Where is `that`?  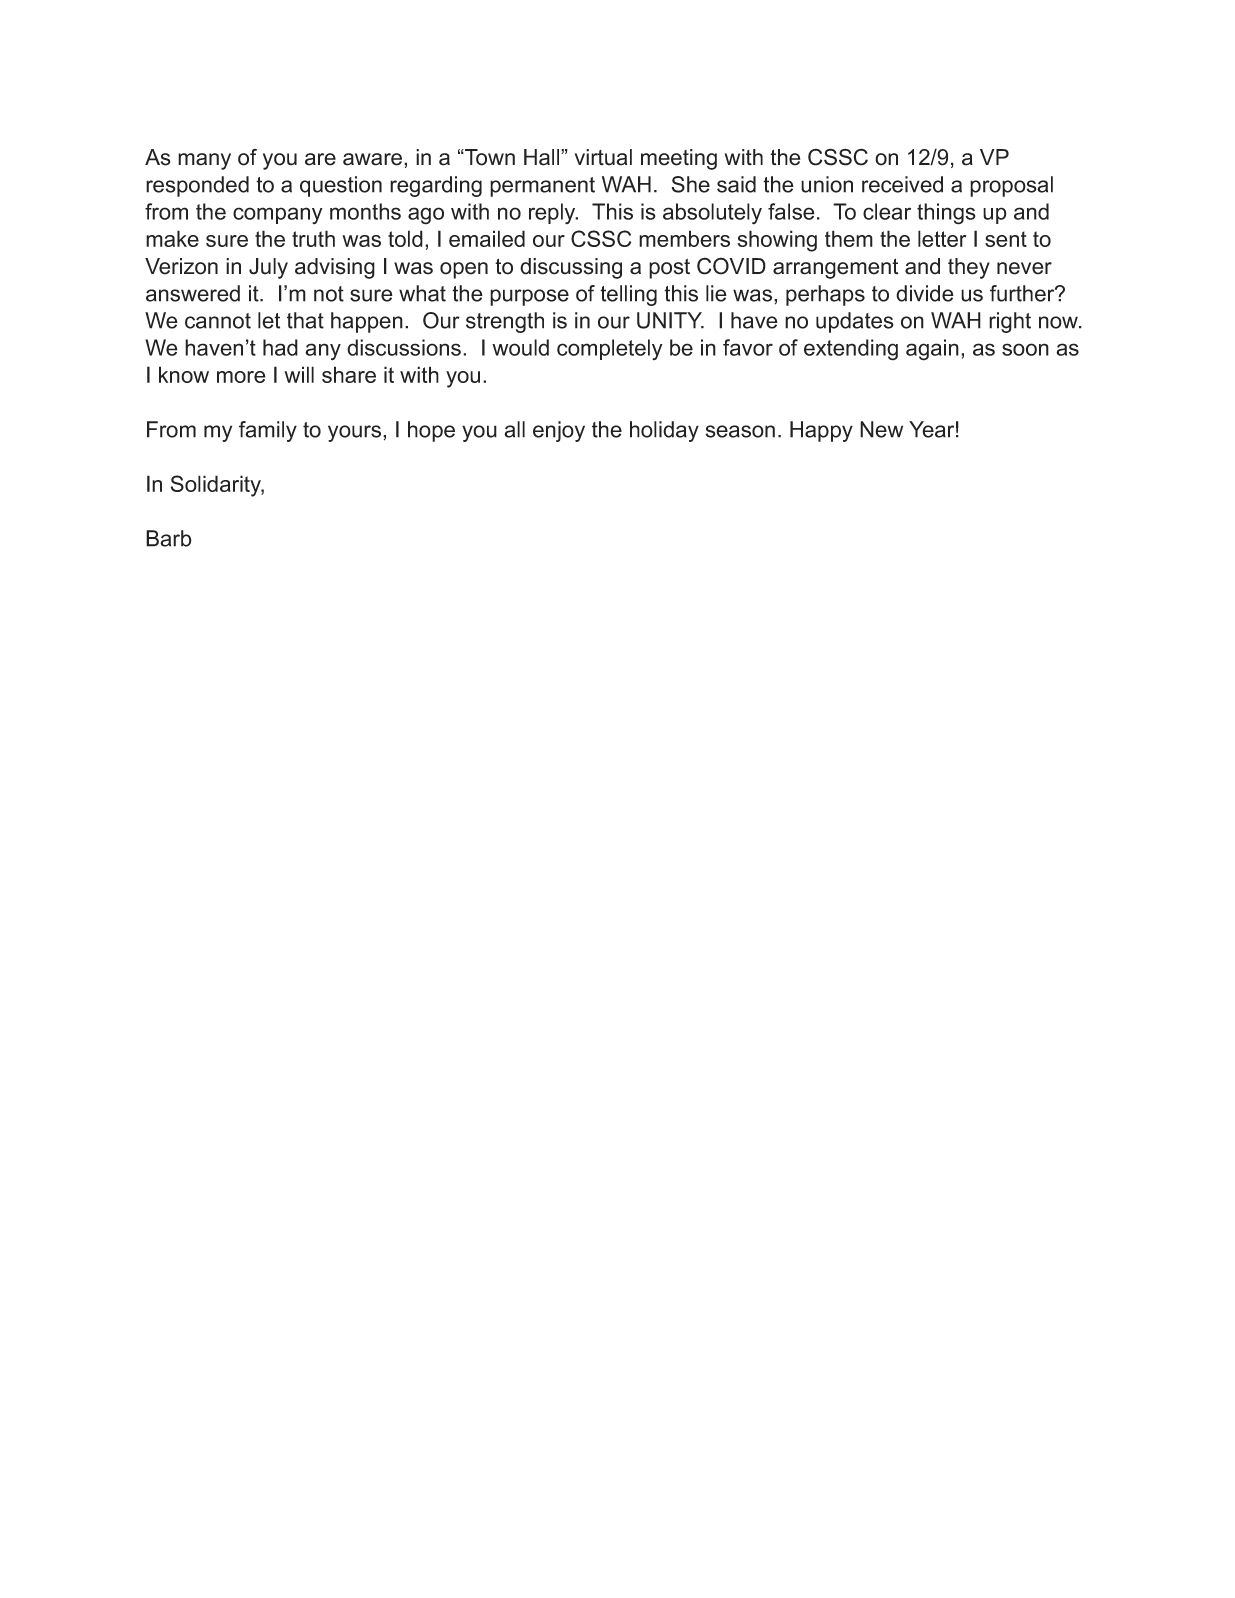 that is located at coordinates (305, 320).
